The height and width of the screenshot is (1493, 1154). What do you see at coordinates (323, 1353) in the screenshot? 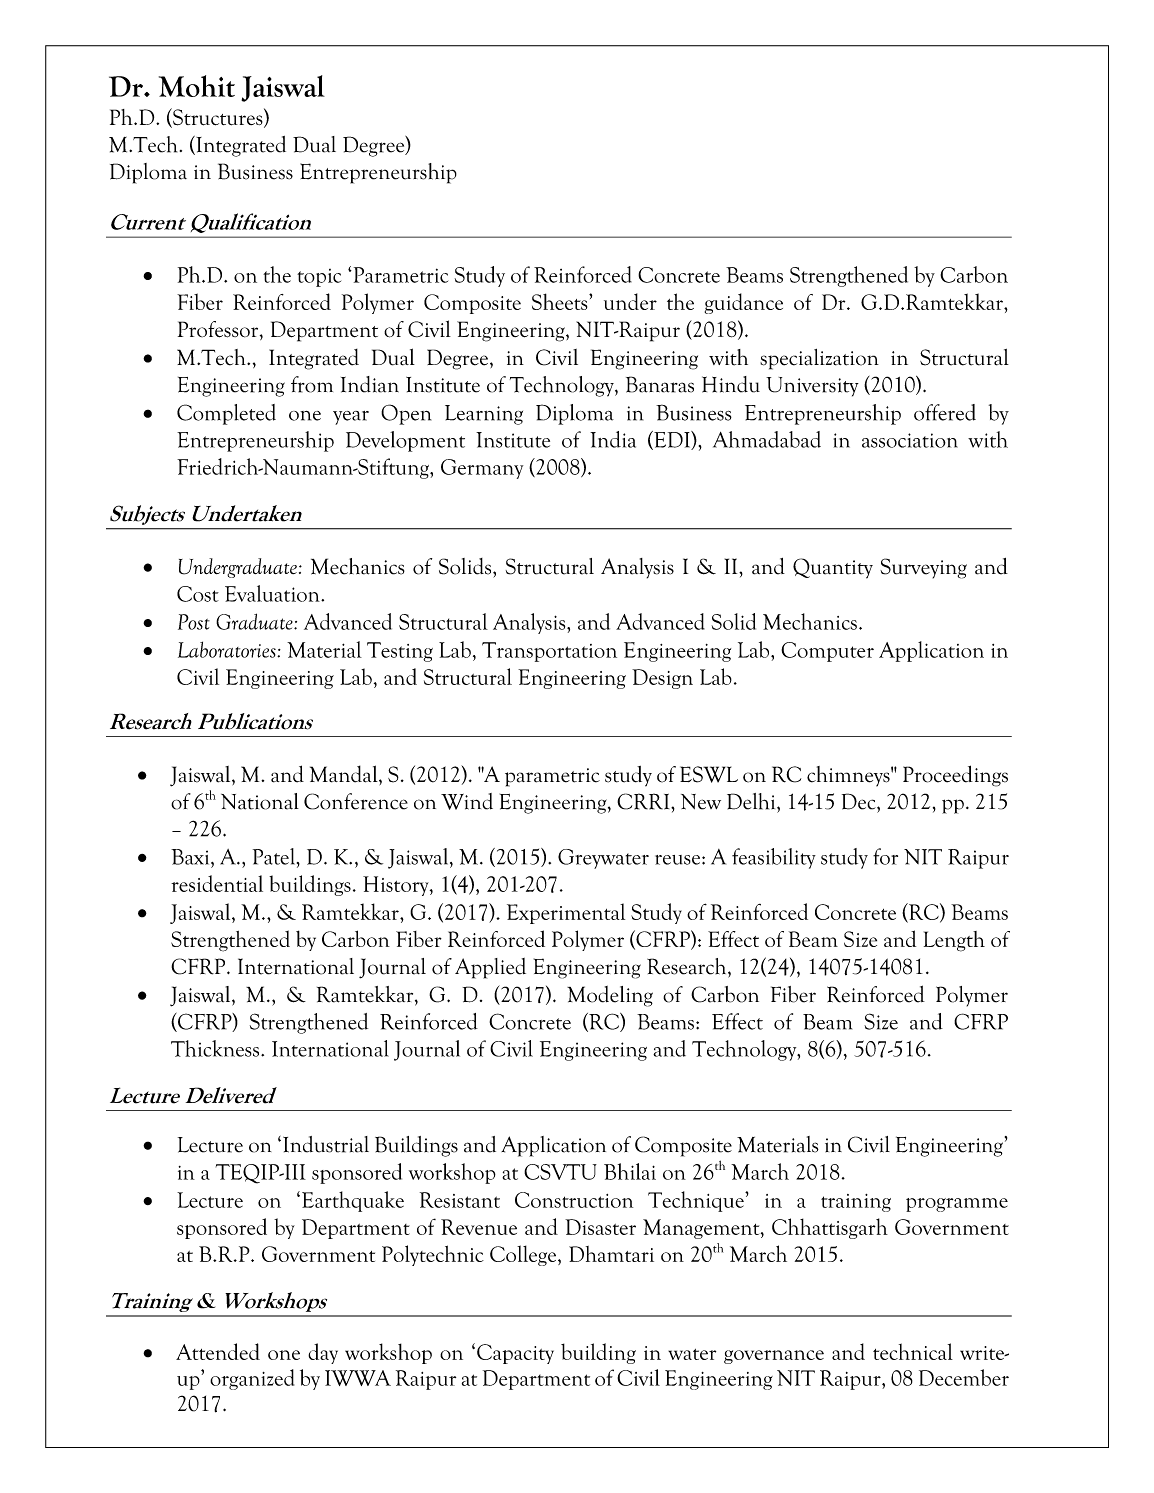
I see `day` at bounding box center [323, 1353].
